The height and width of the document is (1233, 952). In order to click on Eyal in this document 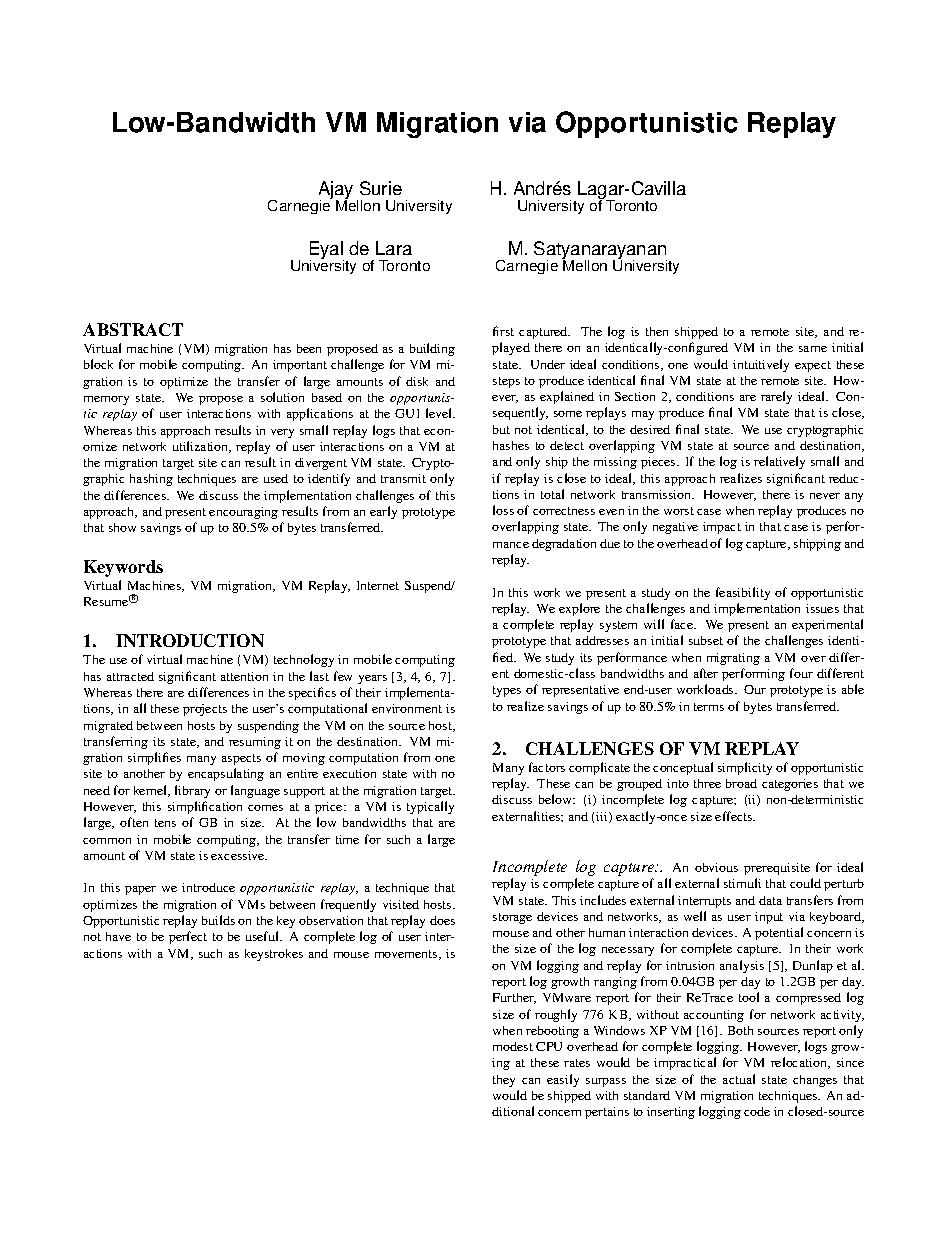, I will do `click(327, 251)`.
